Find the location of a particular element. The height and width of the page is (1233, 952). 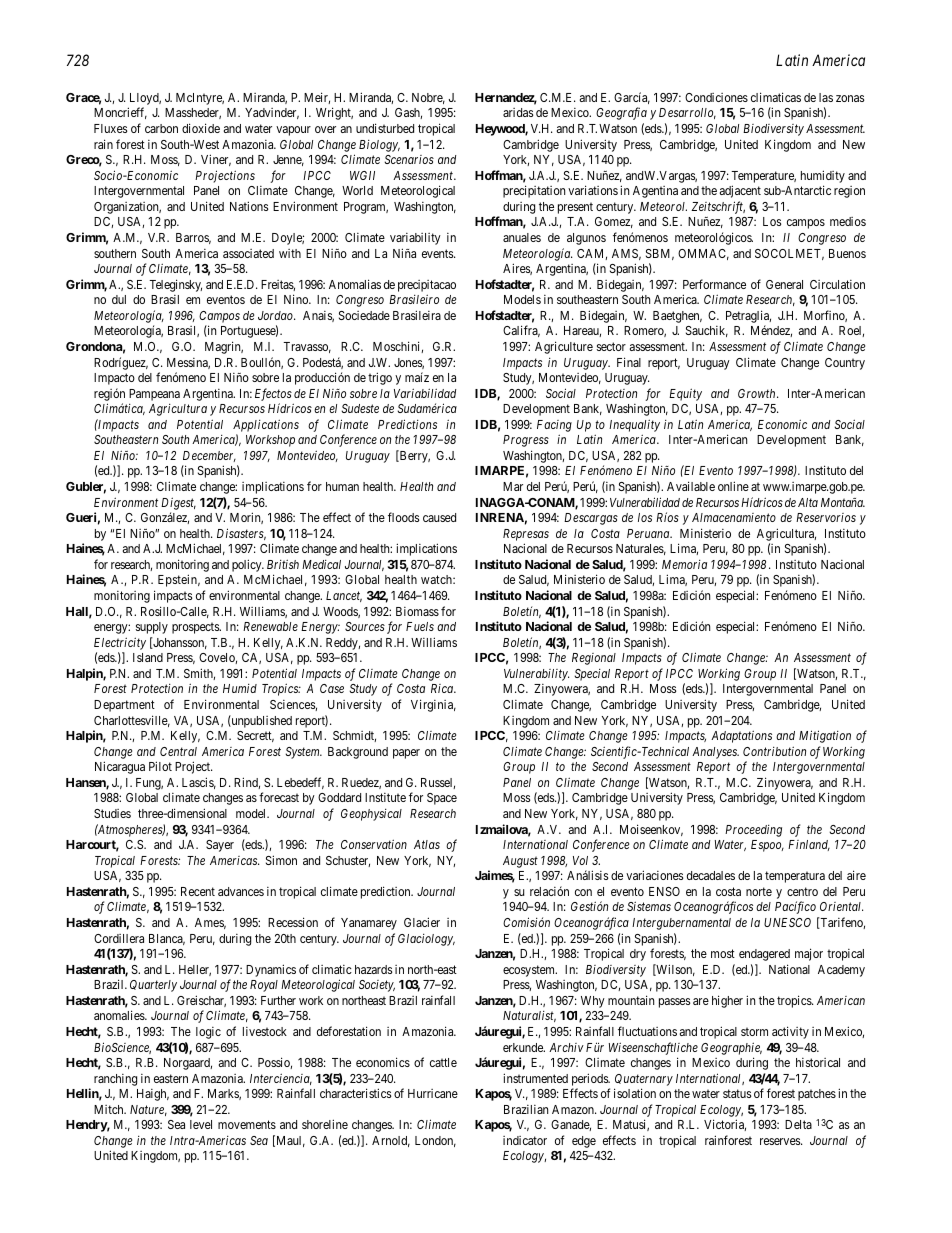

prospects is located at coordinates (196, 628).
